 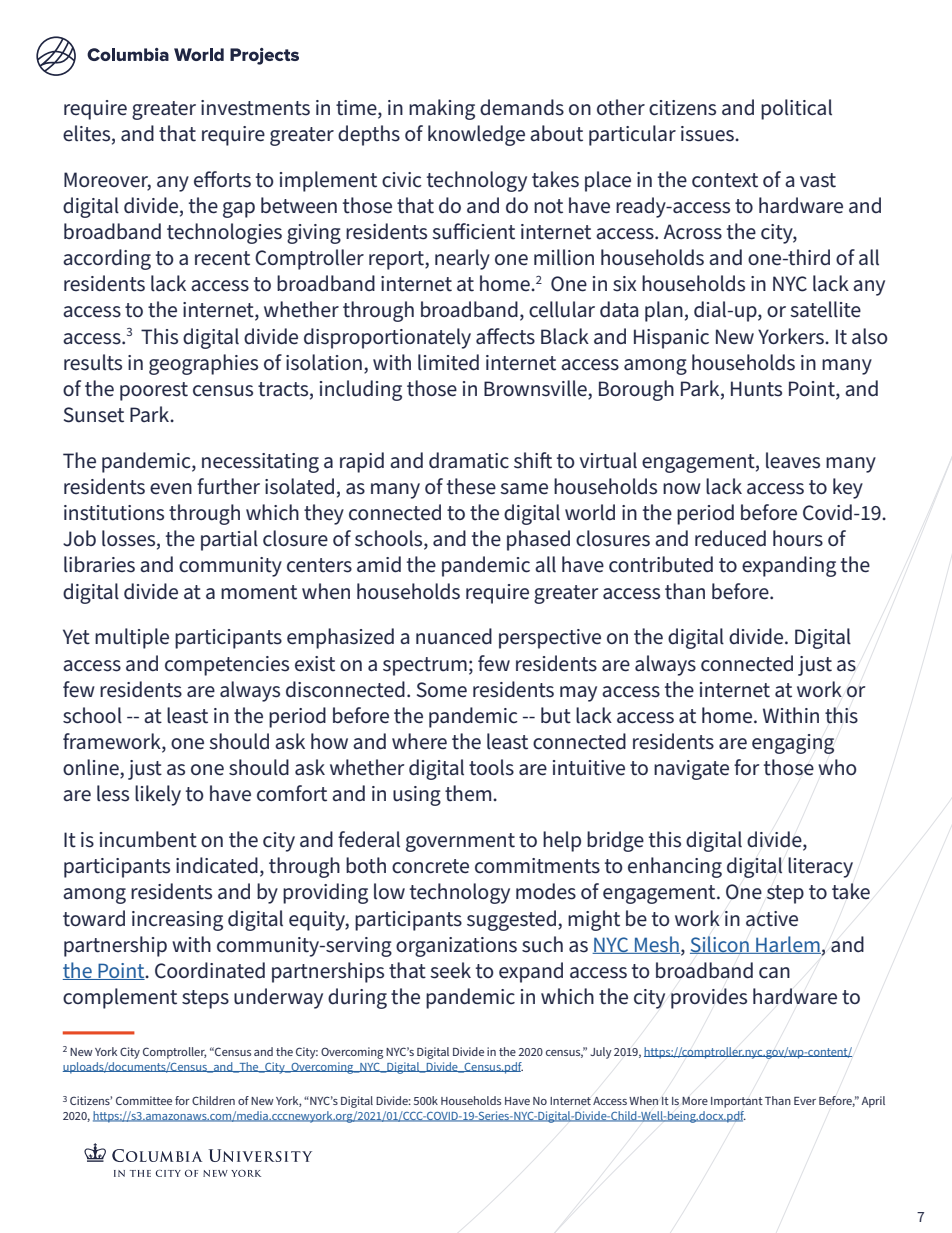 What do you see at coordinates (793, 744) in the screenshot?
I see `engaging` at bounding box center [793, 744].
